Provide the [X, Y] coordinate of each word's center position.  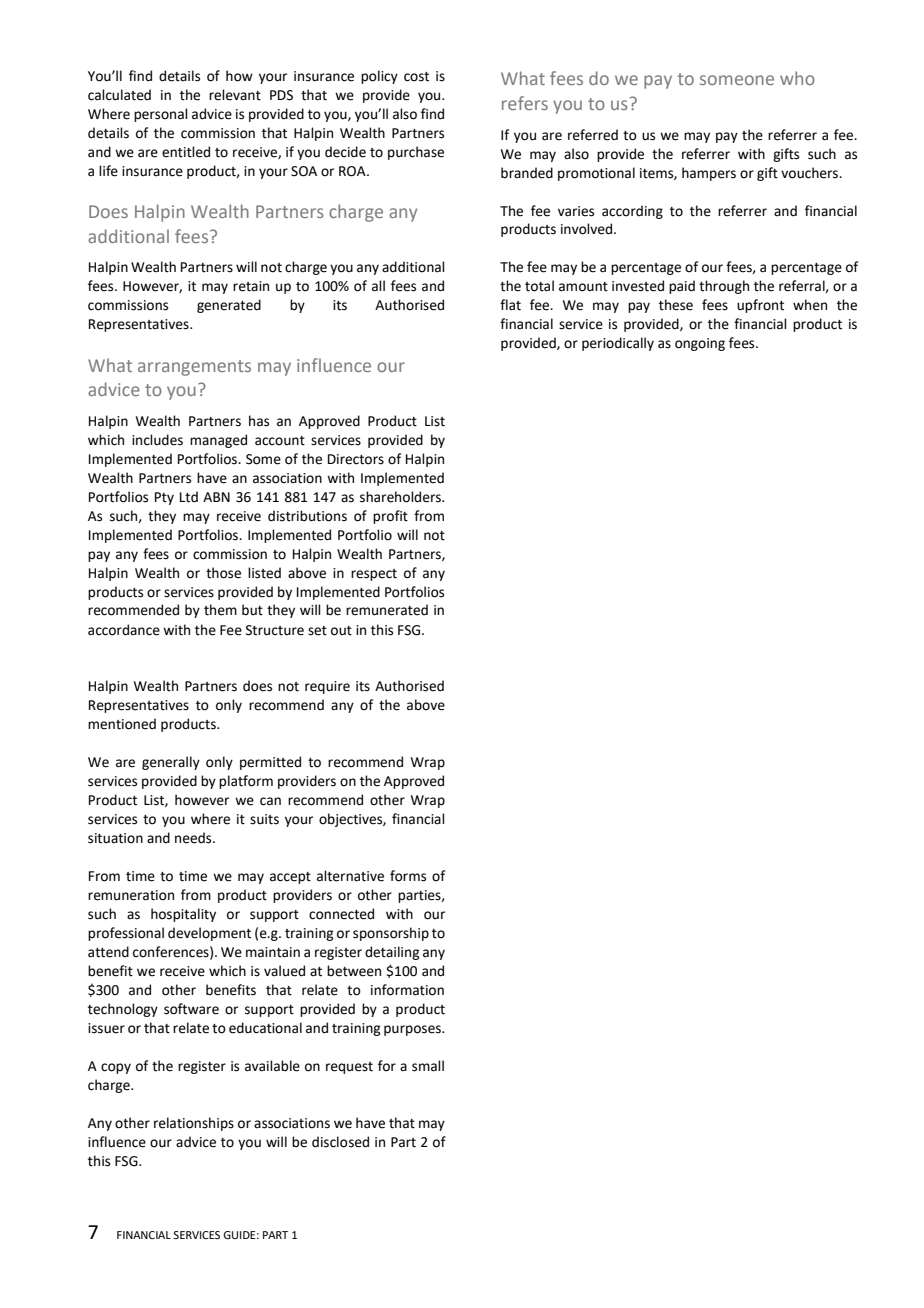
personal [161, 115]
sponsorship [391, 934]
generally [171, 763]
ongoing [700, 344]
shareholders [401, 497]
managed [218, 441]
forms [408, 876]
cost [416, 77]
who [797, 78]
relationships [194, 1124]
